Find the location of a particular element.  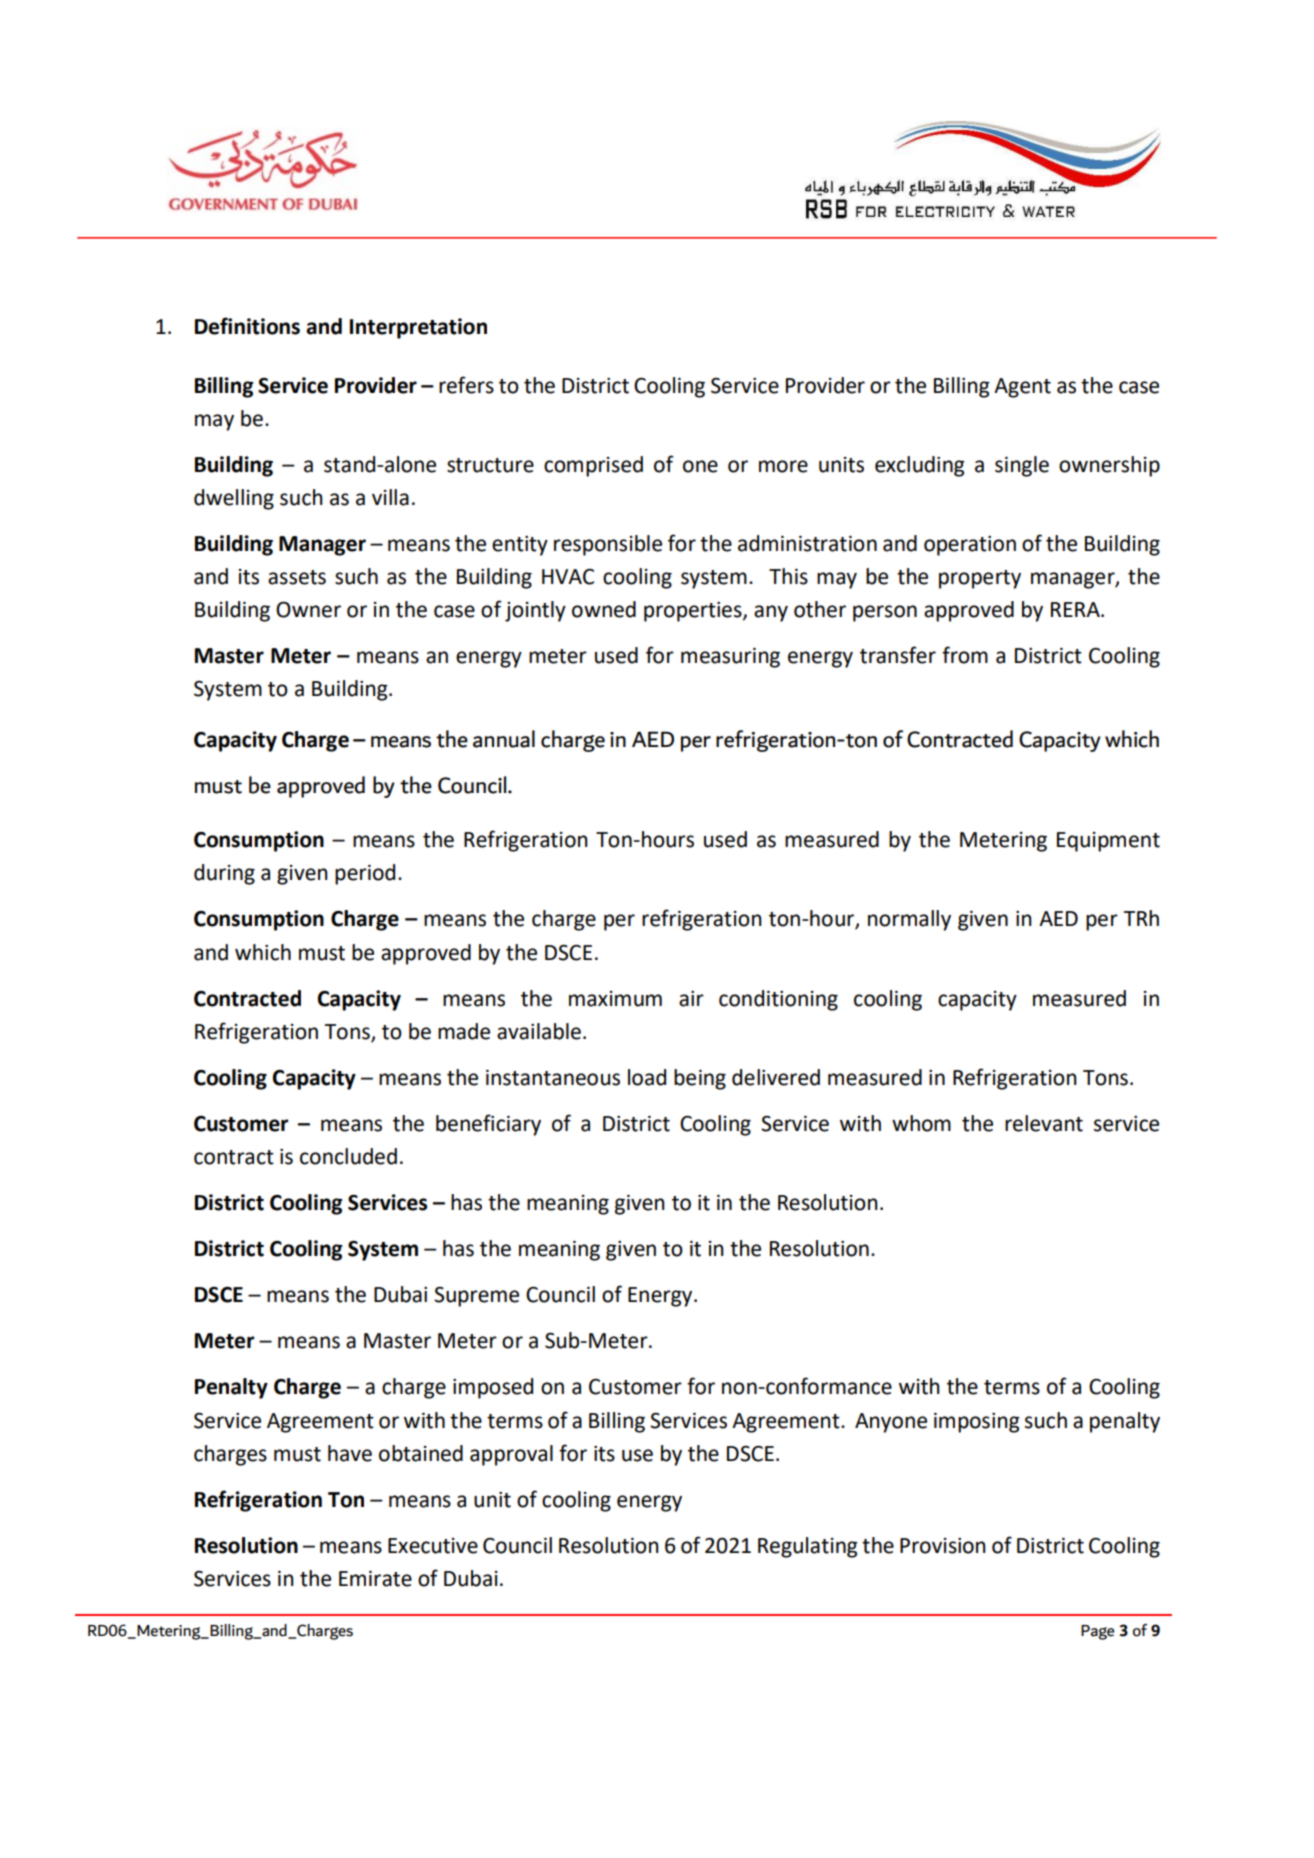

Agent is located at coordinates (1022, 388).
